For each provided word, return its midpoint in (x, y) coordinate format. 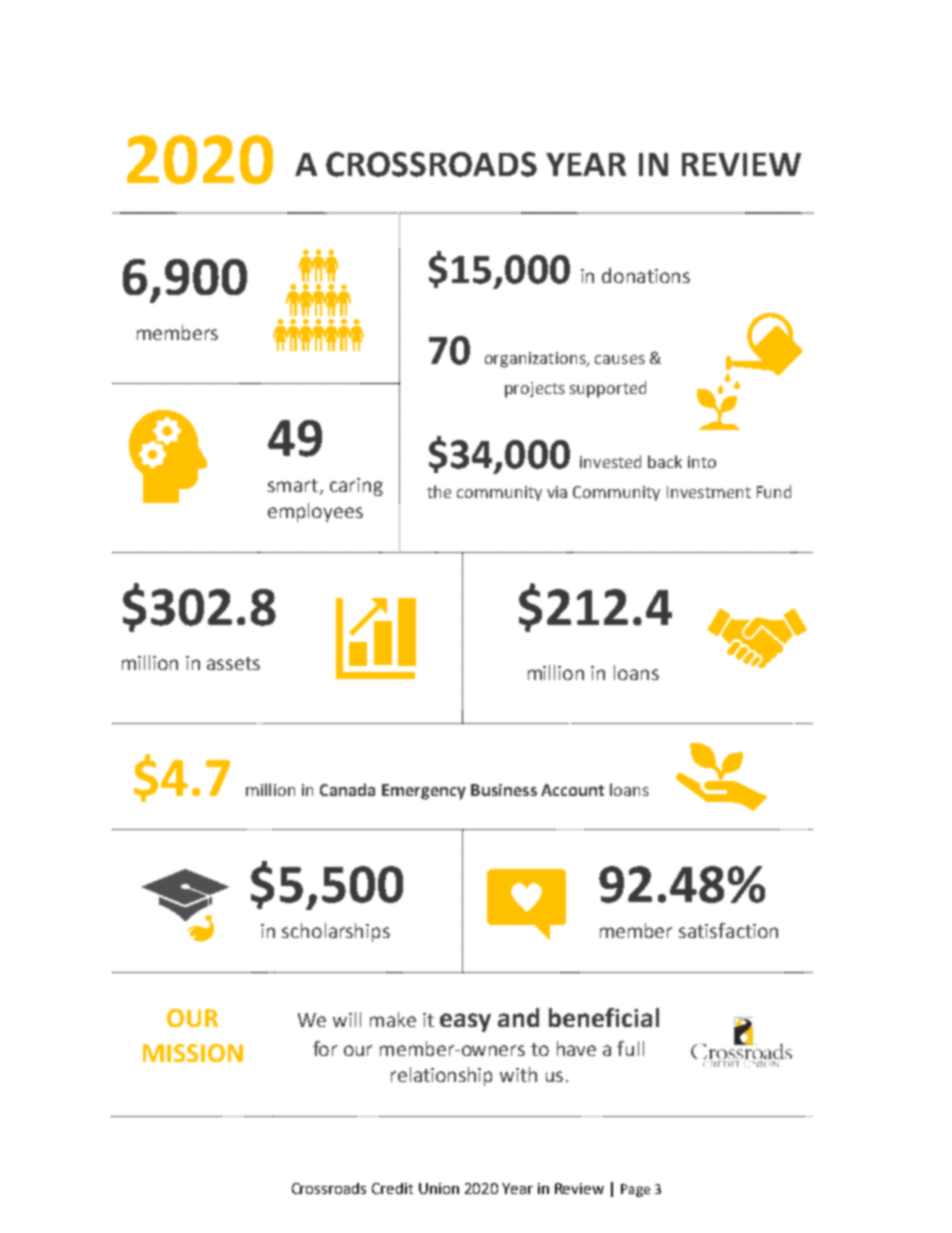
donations (646, 275)
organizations (536, 360)
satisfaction (728, 930)
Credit (392, 1188)
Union (439, 1188)
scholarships (336, 932)
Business (504, 790)
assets (233, 663)
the (439, 491)
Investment (709, 492)
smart (293, 485)
